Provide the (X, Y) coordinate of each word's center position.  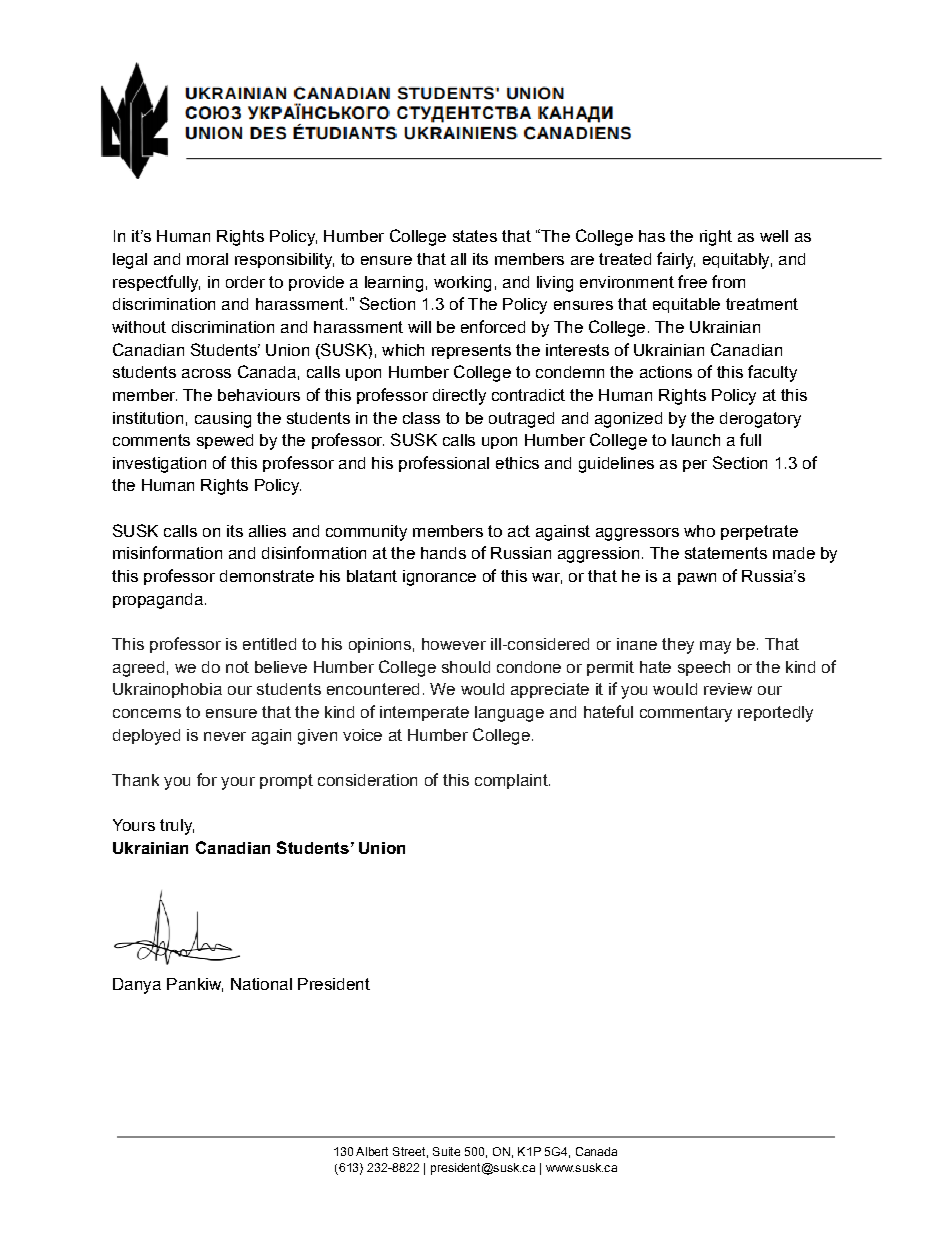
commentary (686, 714)
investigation (159, 465)
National (261, 984)
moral (207, 259)
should (466, 667)
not (237, 667)
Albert (372, 1151)
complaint (512, 781)
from (728, 281)
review (728, 689)
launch (696, 440)
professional (444, 464)
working (462, 284)
